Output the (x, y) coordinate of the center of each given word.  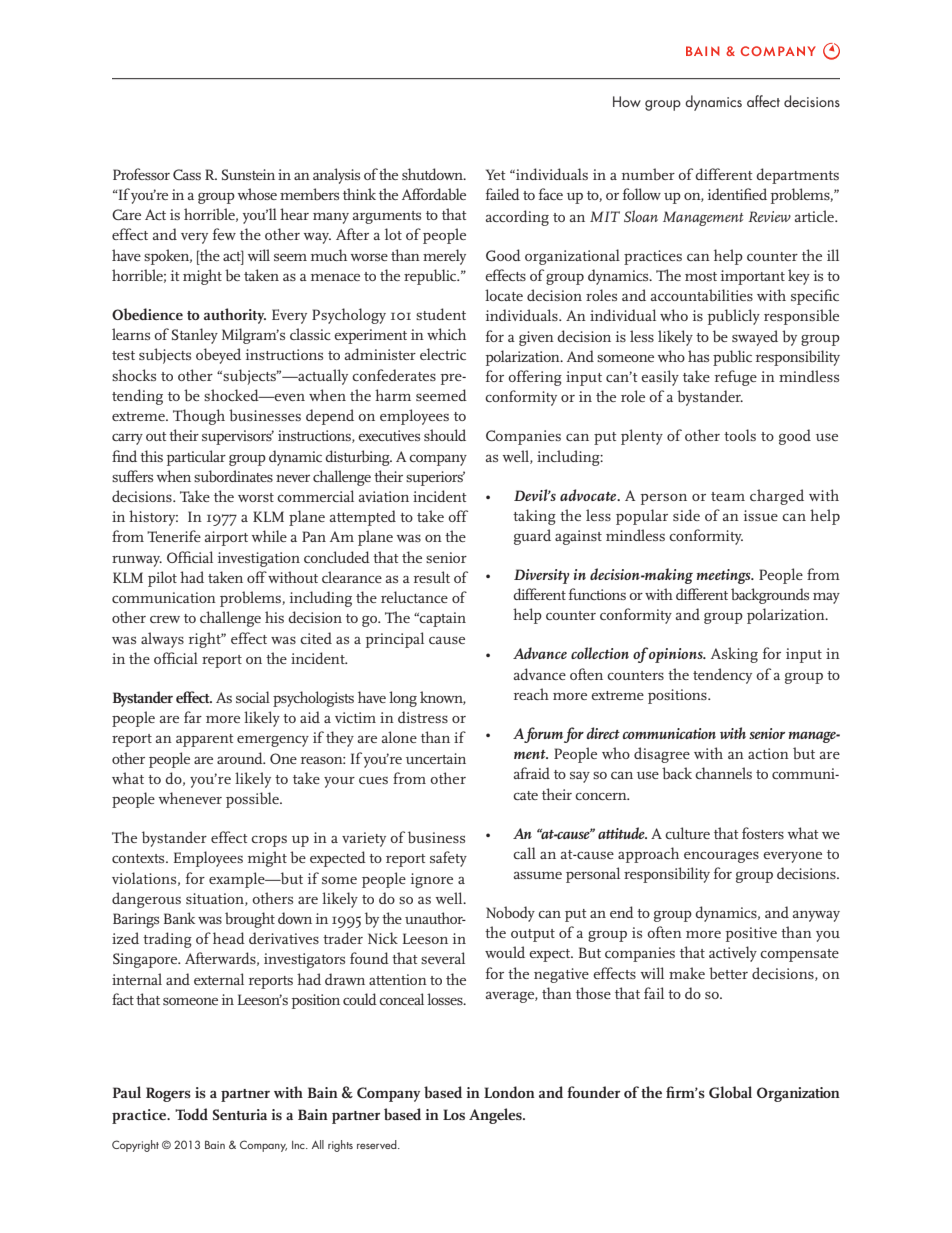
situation (216, 899)
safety (448, 859)
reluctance (414, 597)
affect (763, 101)
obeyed (218, 356)
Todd (191, 1114)
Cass (187, 174)
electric (443, 354)
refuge (736, 378)
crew (165, 619)
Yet (496, 174)
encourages (721, 857)
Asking (734, 655)
